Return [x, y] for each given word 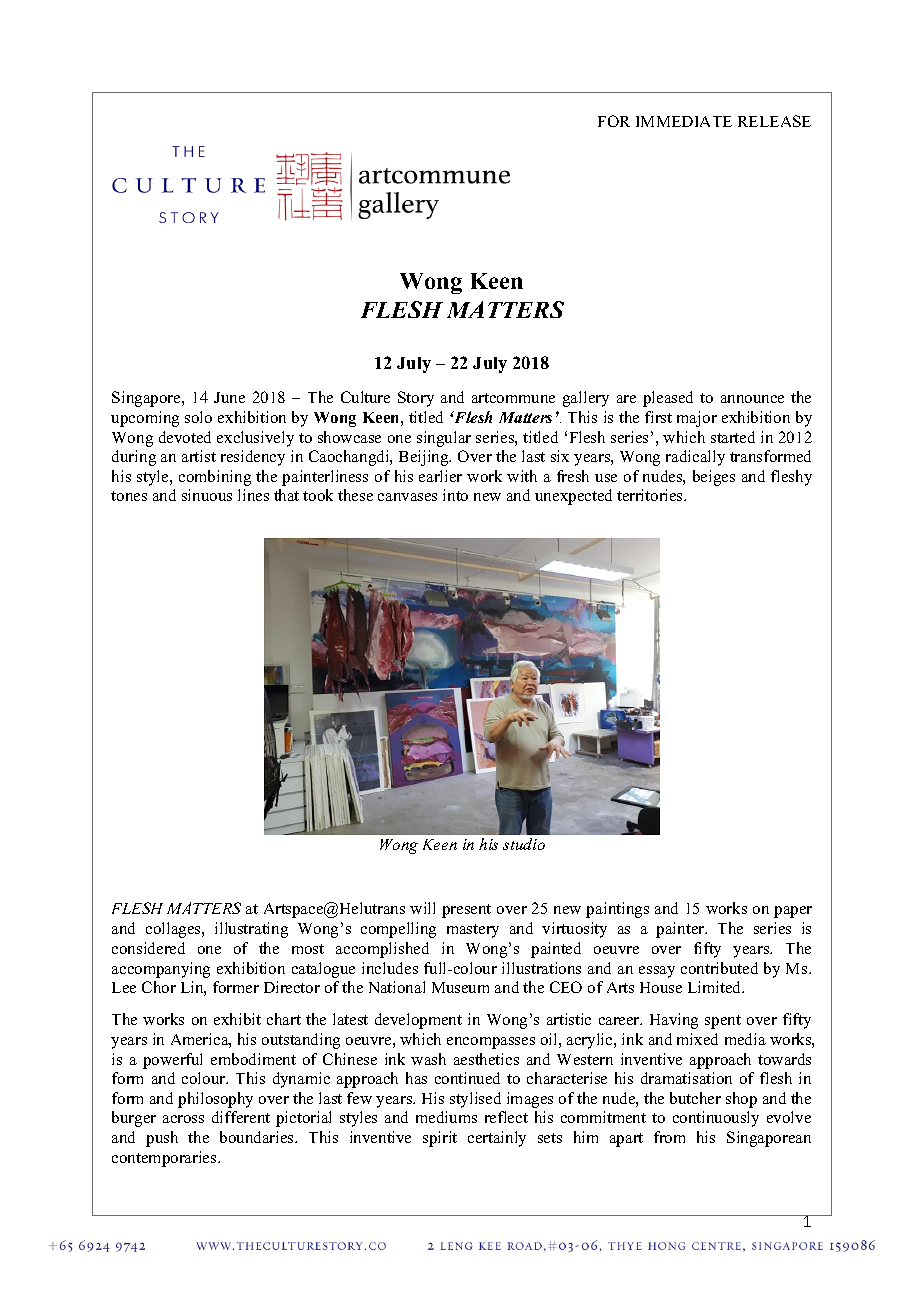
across [183, 1119]
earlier [440, 476]
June [229, 397]
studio [524, 844]
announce [752, 399]
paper [793, 912]
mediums [446, 1117]
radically [695, 458]
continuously [716, 1119]
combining [215, 478]
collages [174, 930]
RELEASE [774, 121]
